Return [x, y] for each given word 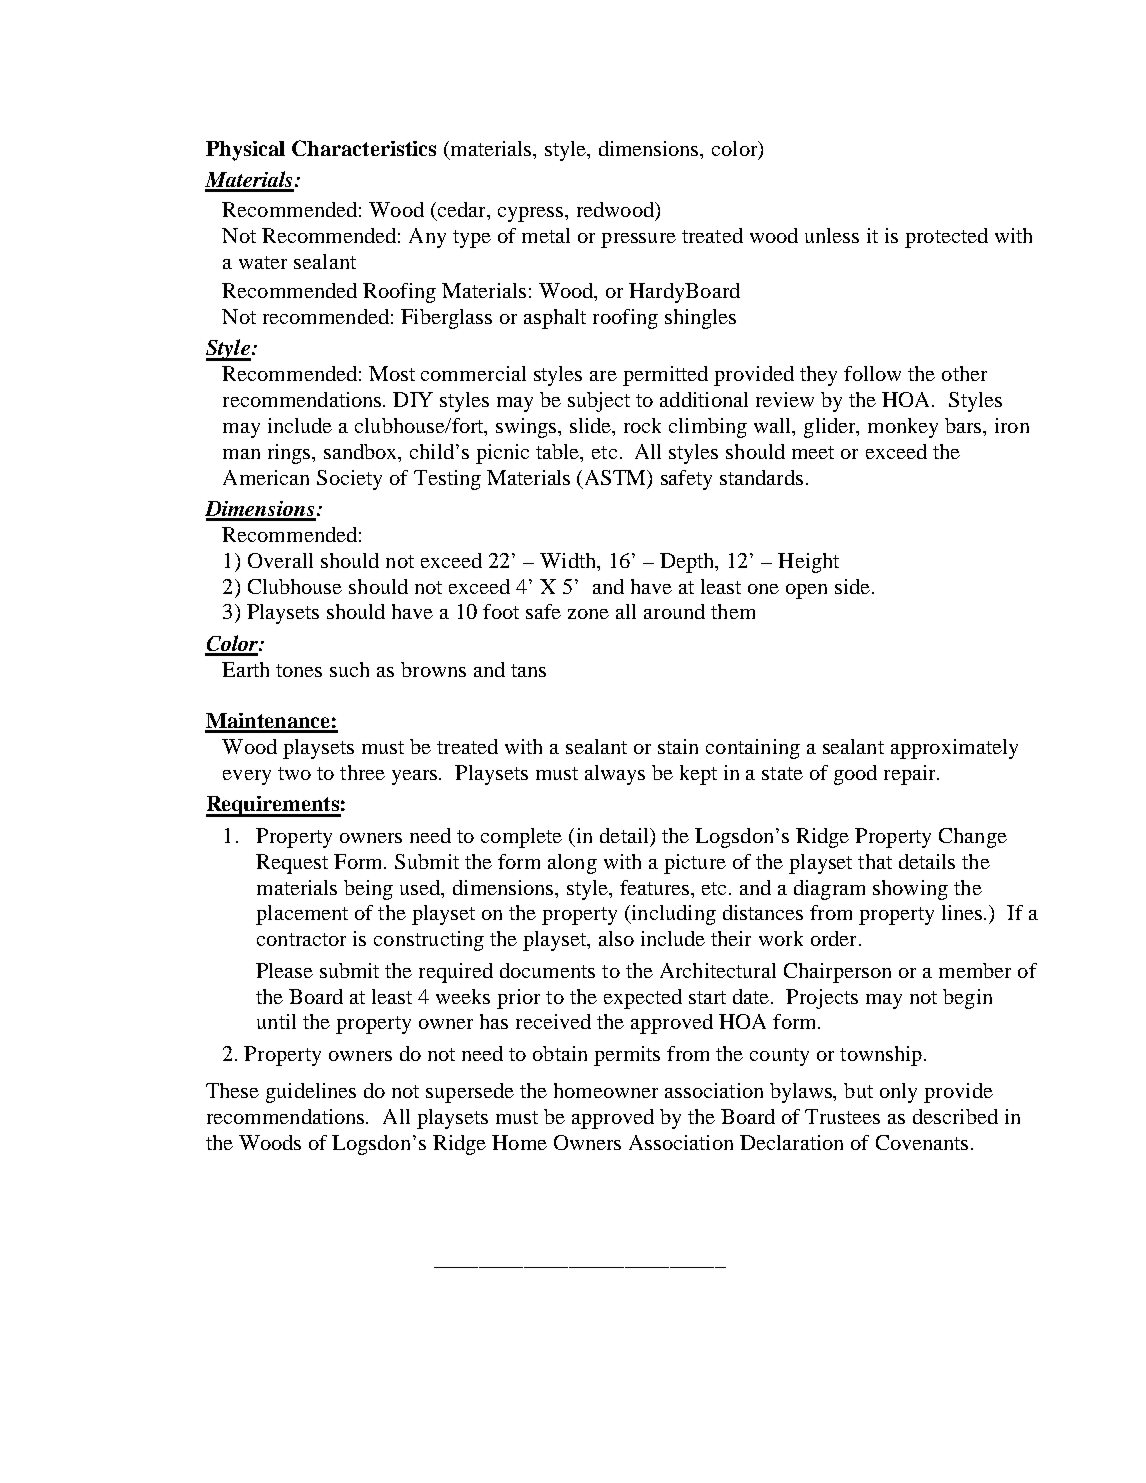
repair [911, 775]
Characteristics [364, 148]
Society [349, 480]
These [232, 1090]
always [615, 775]
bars [964, 425]
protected [946, 238]
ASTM [617, 478]
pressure [638, 240]
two [294, 773]
